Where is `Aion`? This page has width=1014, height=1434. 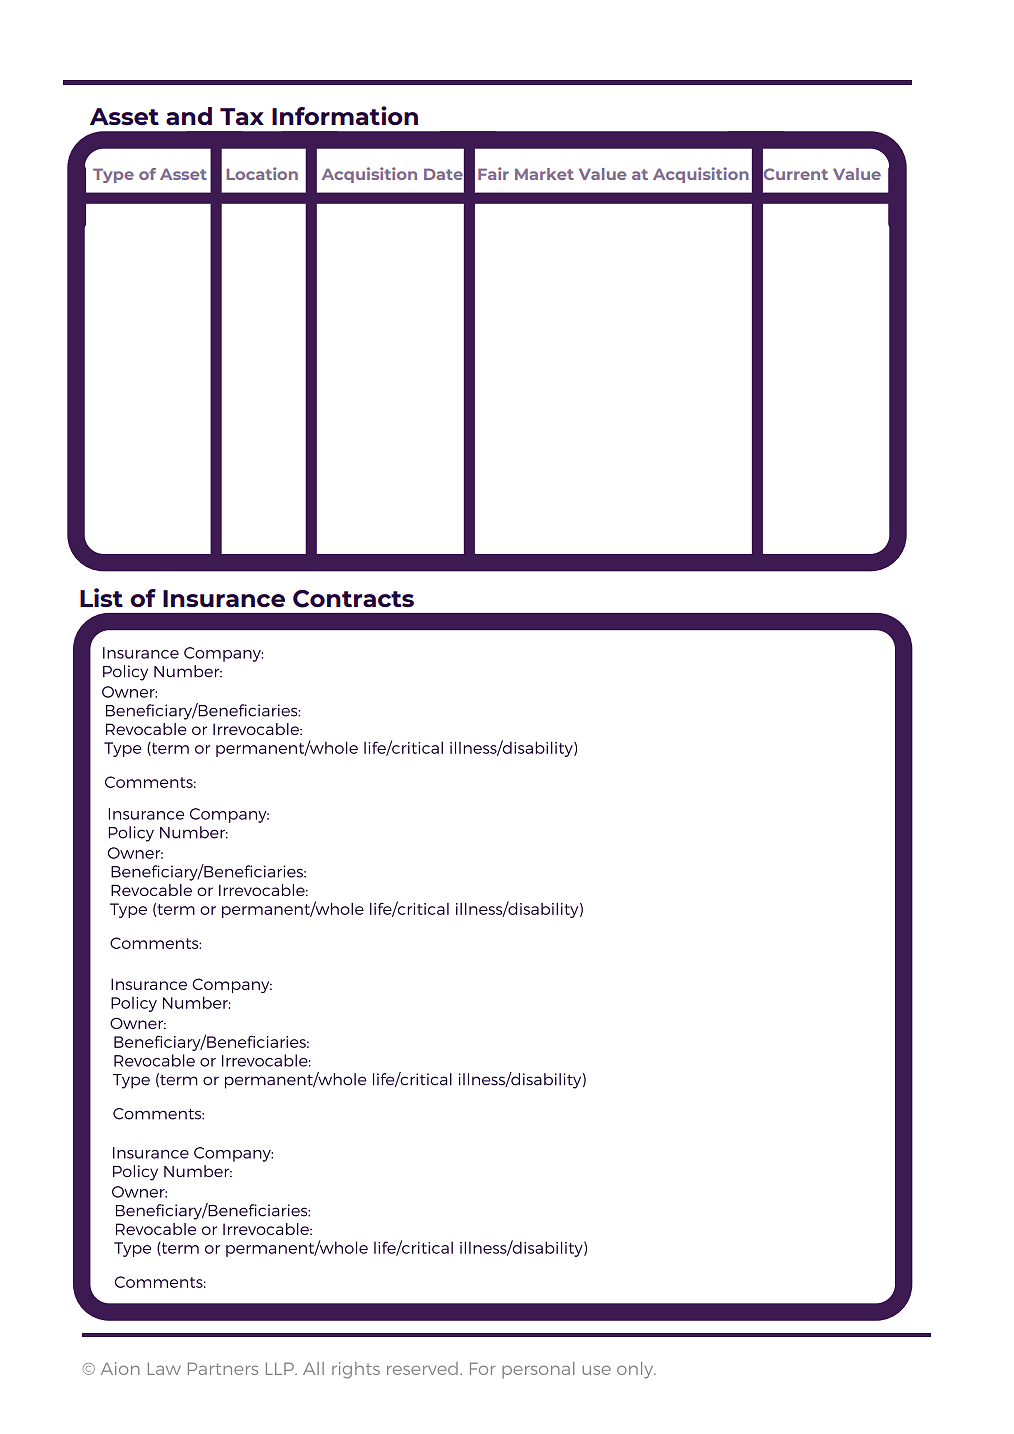 Aion is located at coordinates (120, 1368).
